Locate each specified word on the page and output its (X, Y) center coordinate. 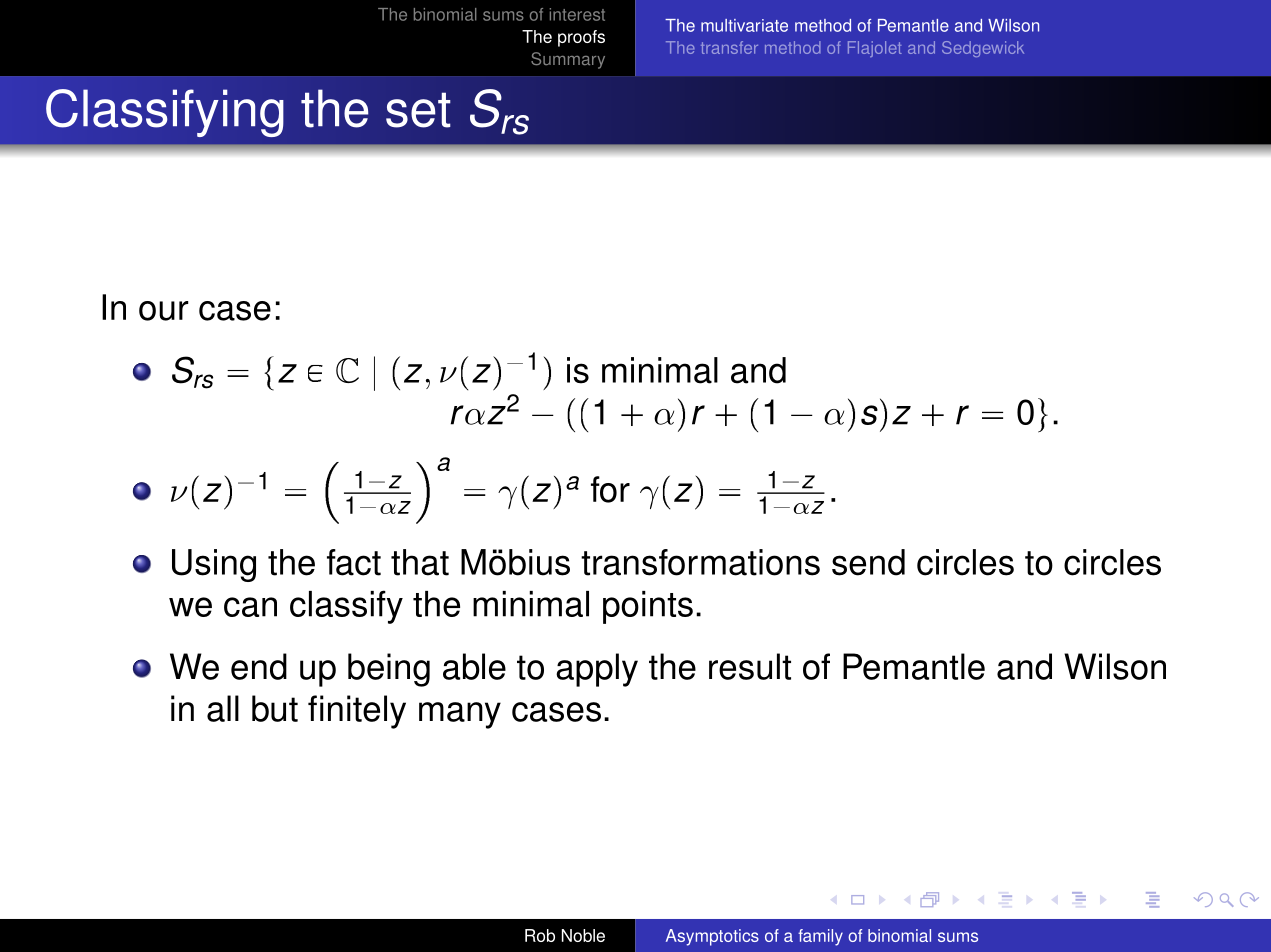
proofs (581, 38)
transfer (729, 47)
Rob (540, 935)
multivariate (744, 25)
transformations (700, 562)
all (223, 708)
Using (214, 565)
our (164, 311)
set (418, 110)
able (474, 666)
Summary (568, 60)
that (420, 562)
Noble (583, 935)
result (750, 666)
